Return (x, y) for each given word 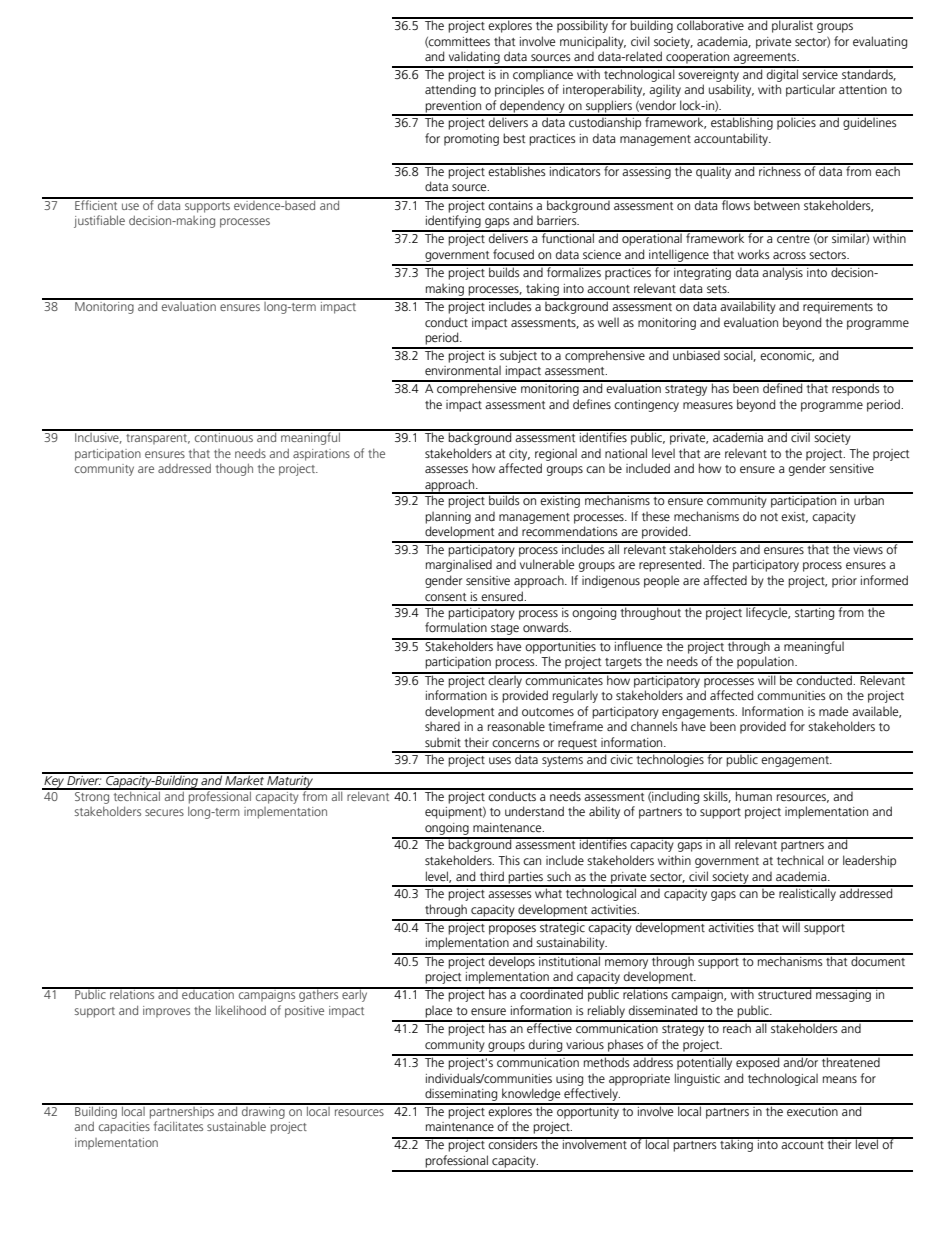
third (492, 876)
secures (164, 812)
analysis (783, 272)
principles (519, 90)
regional (556, 454)
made (833, 711)
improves (166, 1012)
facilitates (178, 1126)
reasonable (516, 726)
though (234, 469)
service (820, 73)
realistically (807, 893)
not (769, 517)
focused (513, 254)
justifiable (99, 221)
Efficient (96, 203)
